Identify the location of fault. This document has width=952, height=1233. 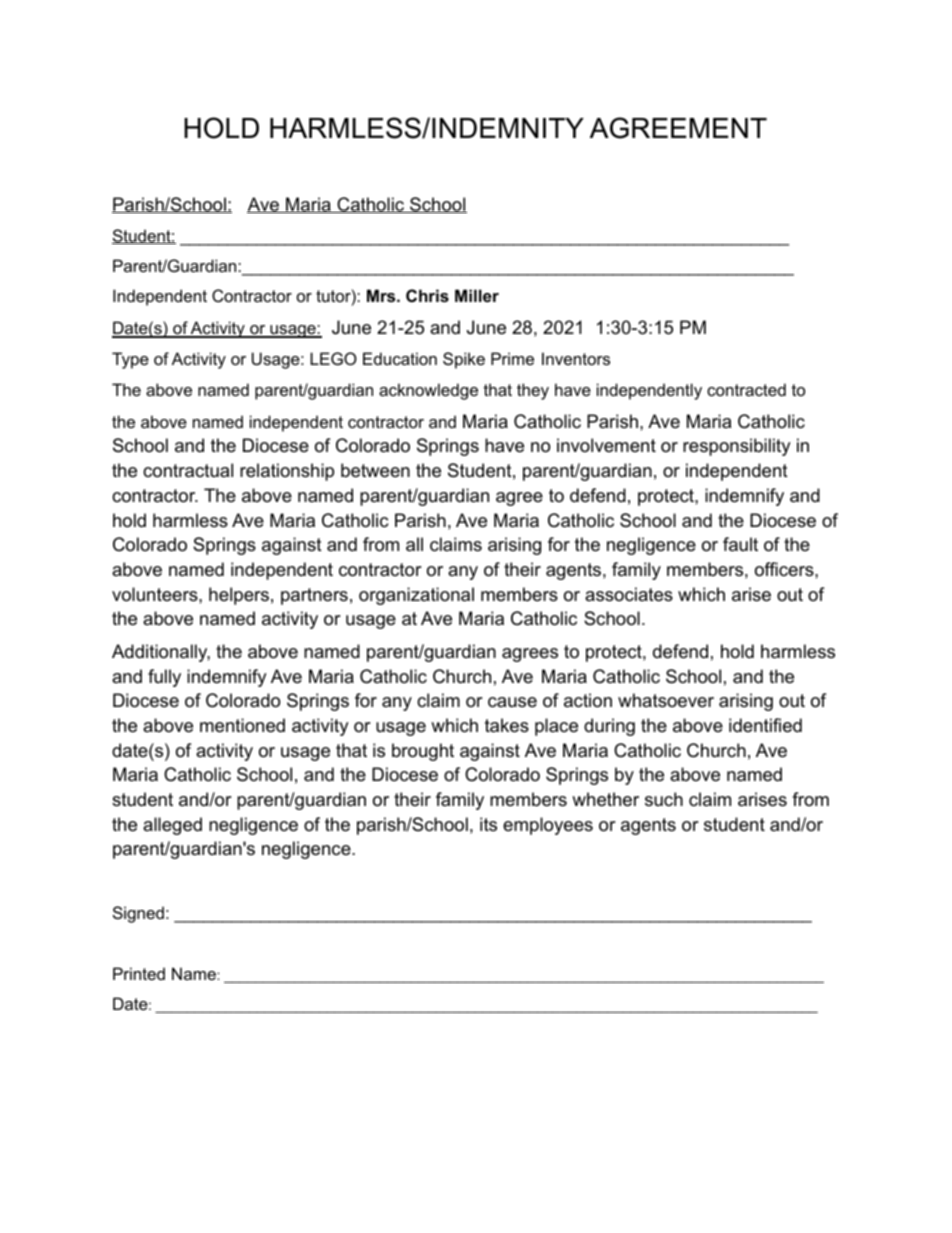
(740, 544).
